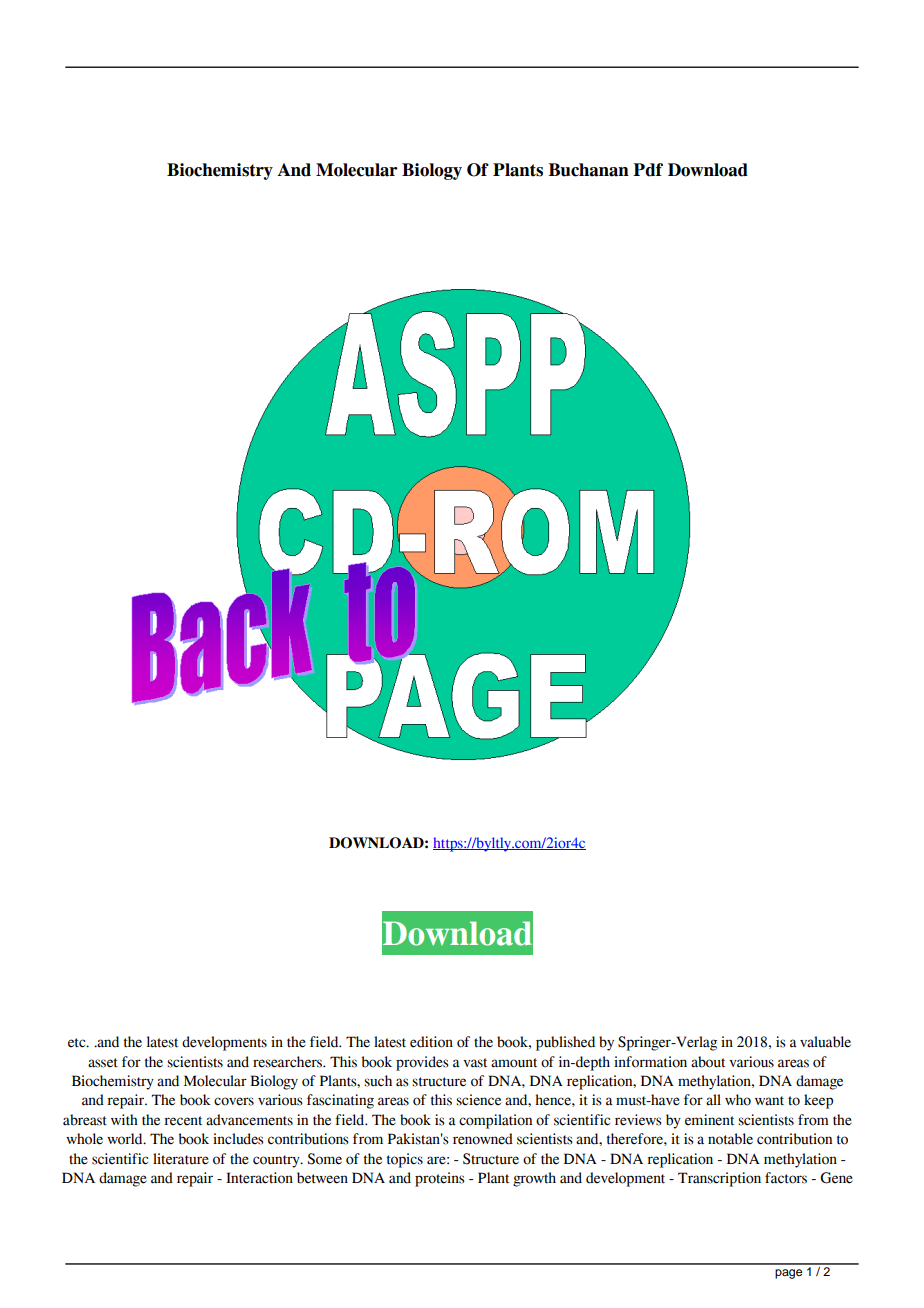  I want to click on valuable, so click(825, 1042).
